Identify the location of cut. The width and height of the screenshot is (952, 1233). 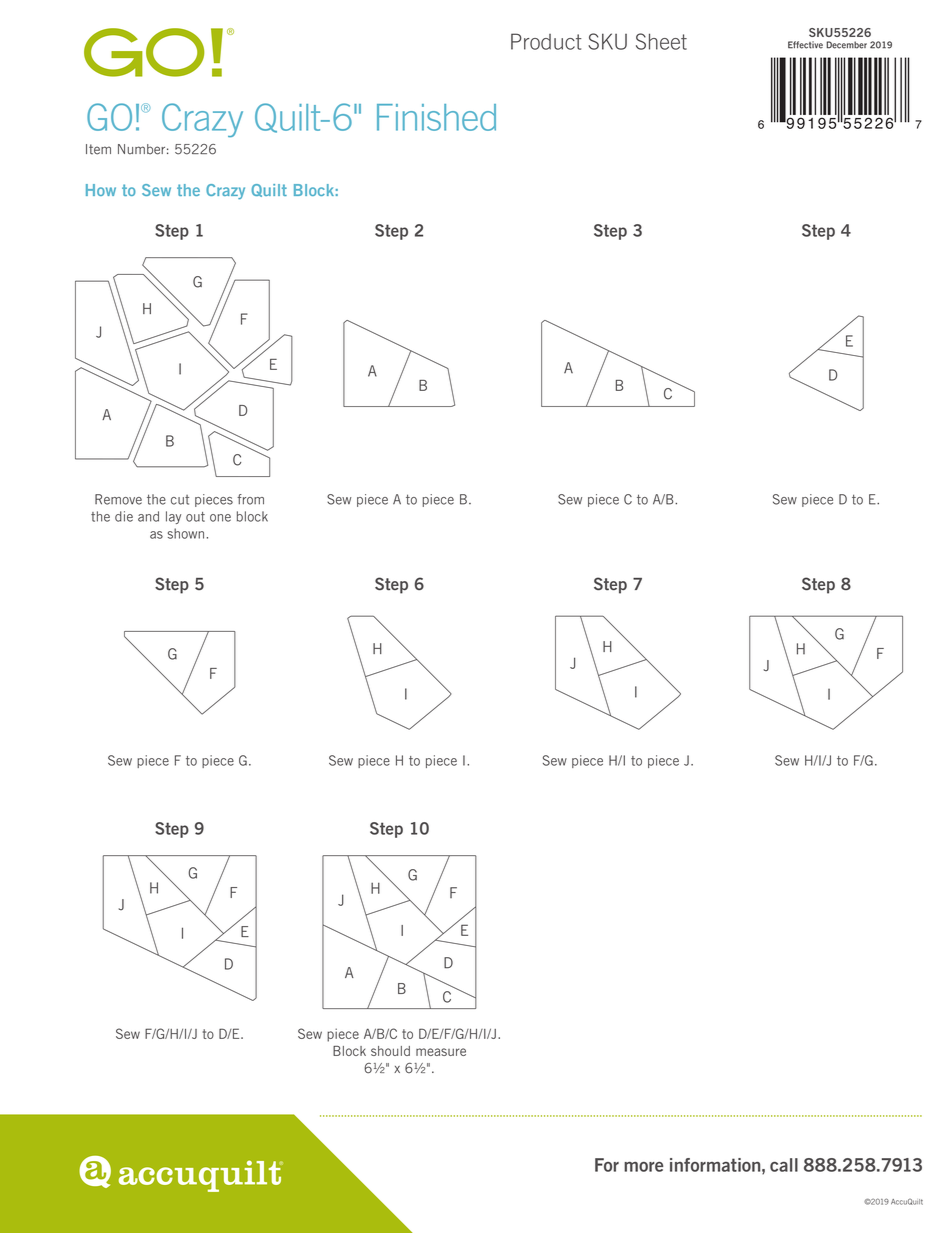
(180, 500).
